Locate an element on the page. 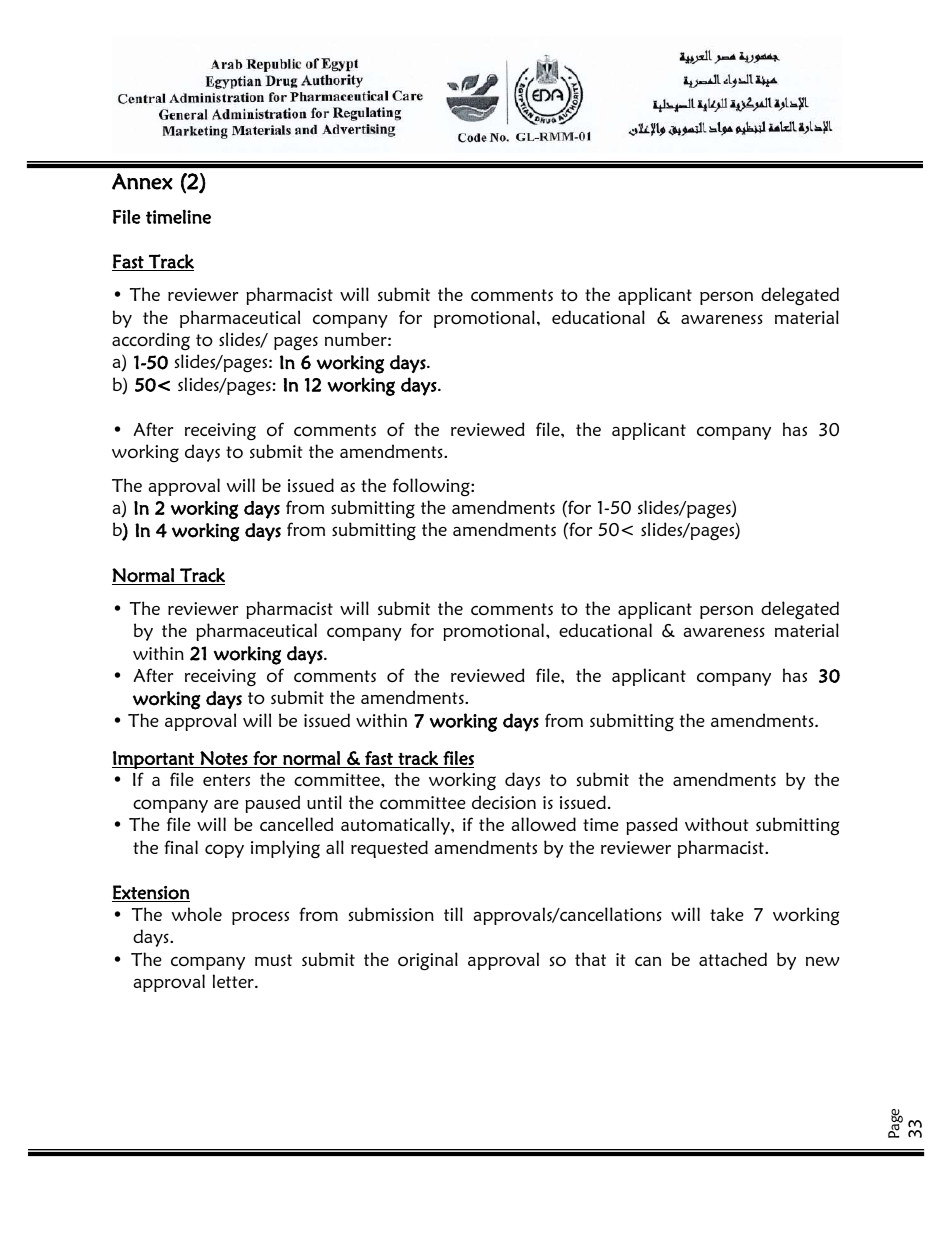 This page has width=952, height=1233. letter is located at coordinates (234, 981).
